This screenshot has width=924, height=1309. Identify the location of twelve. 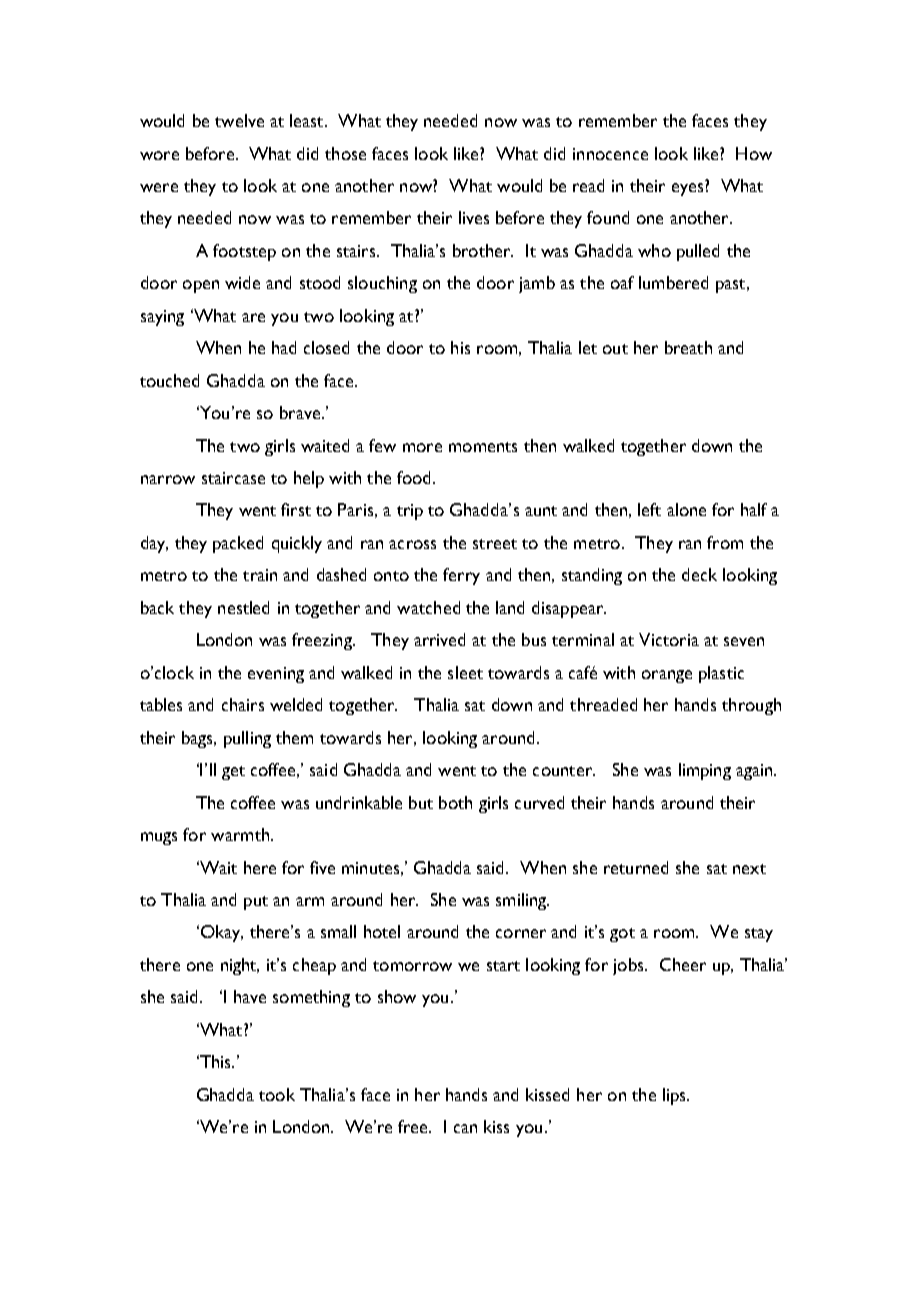
(239, 120).
